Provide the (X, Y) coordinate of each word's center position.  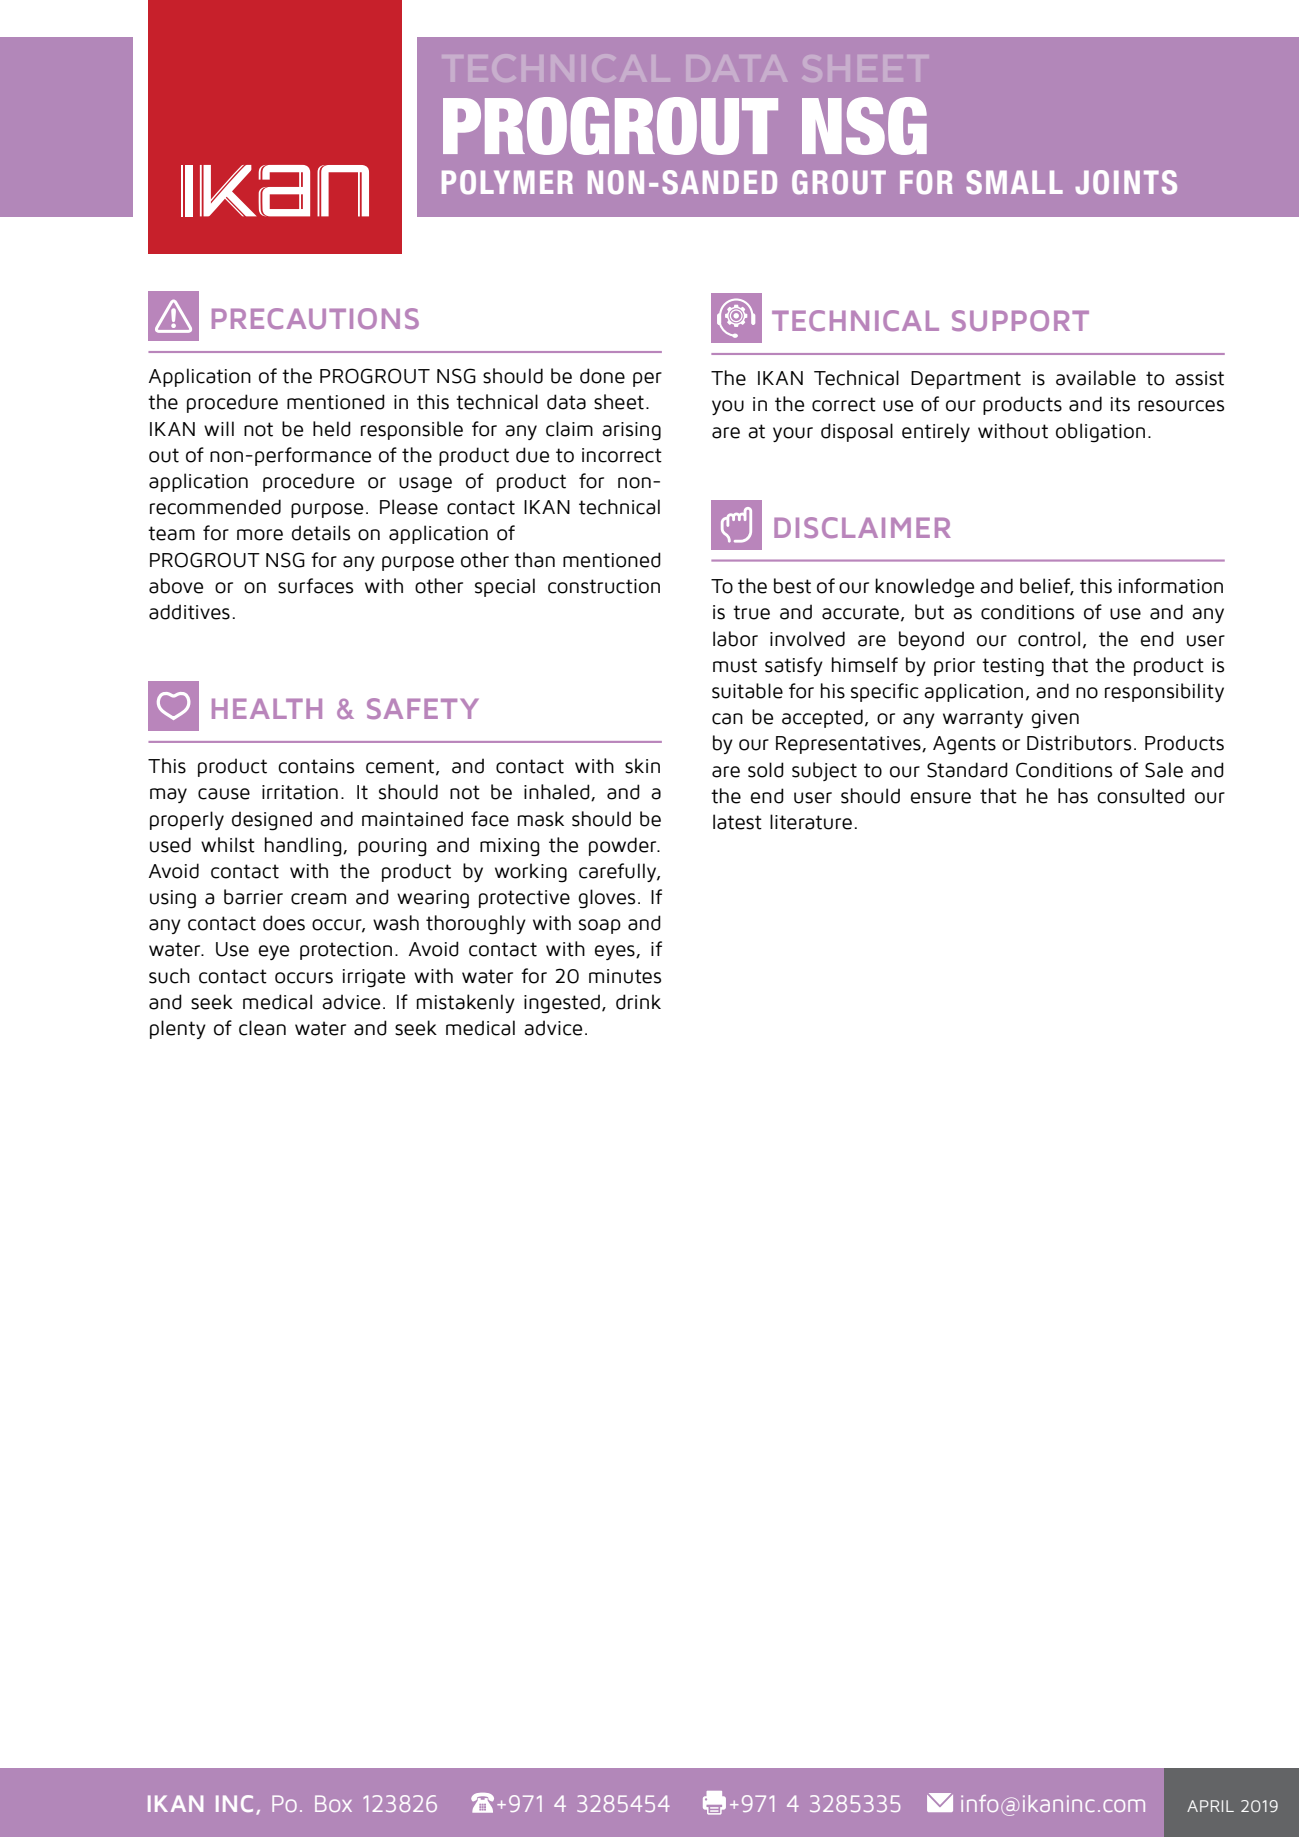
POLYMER (507, 182)
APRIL (1210, 1806)
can (727, 719)
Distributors (1079, 743)
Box (333, 1803)
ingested (562, 1004)
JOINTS (1126, 182)
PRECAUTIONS (315, 318)
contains (316, 766)
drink (638, 1002)
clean (262, 1028)
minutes (625, 976)
